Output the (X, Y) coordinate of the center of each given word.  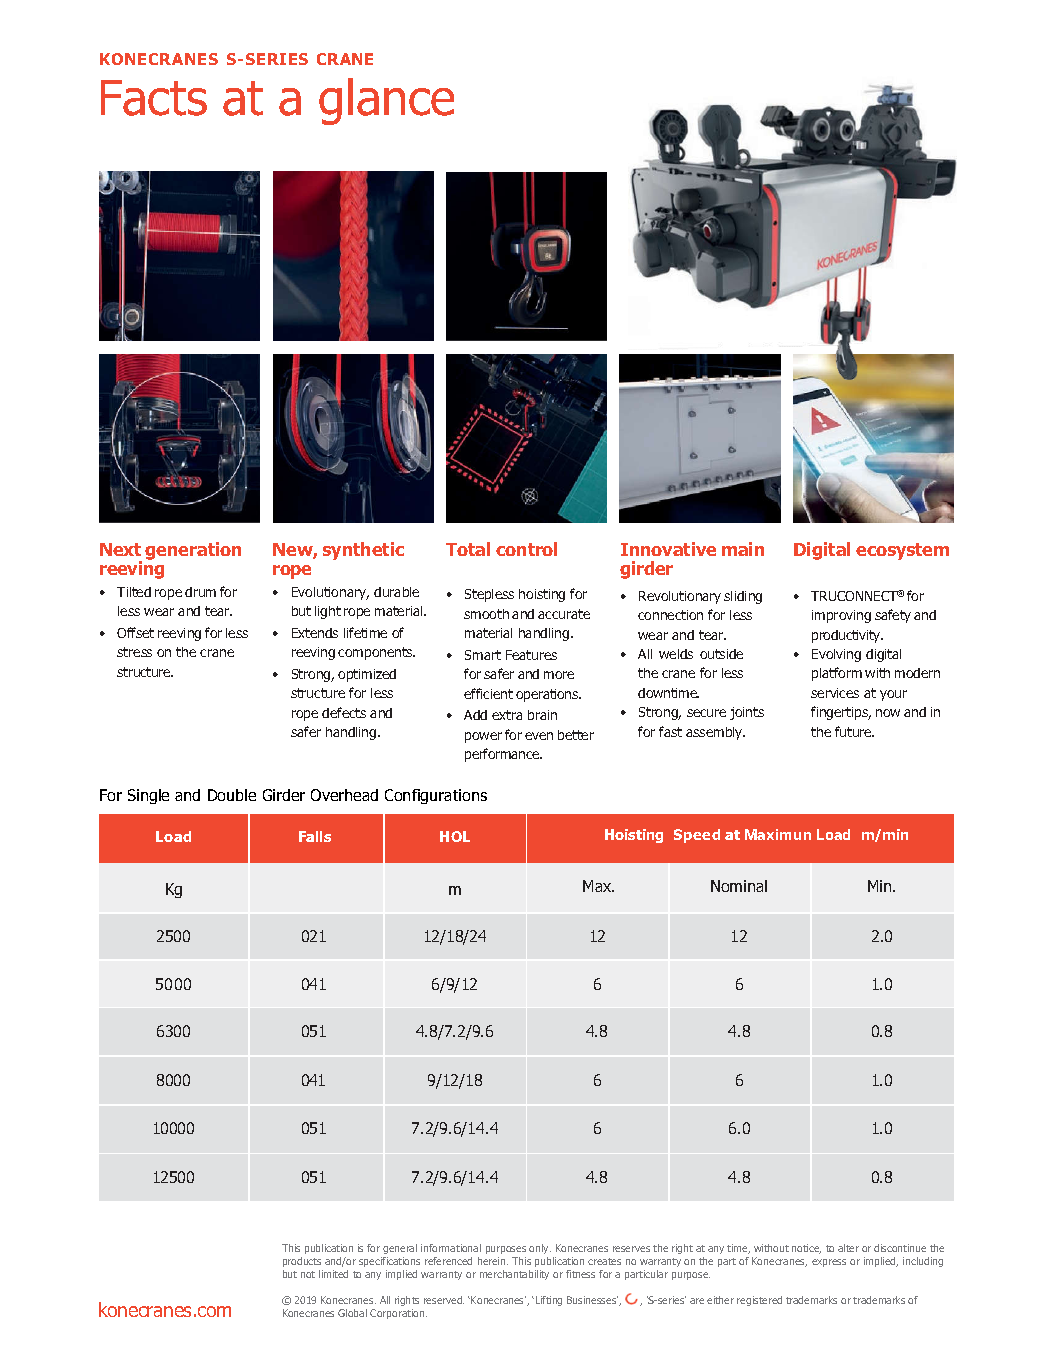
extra (507, 715)
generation (193, 551)
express (829, 1263)
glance (386, 101)
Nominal (739, 886)
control (526, 549)
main (743, 549)
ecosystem (902, 551)
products (302, 1262)
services (835, 693)
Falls (315, 836)
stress (134, 652)
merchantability (514, 1275)
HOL (455, 836)
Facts (154, 98)
